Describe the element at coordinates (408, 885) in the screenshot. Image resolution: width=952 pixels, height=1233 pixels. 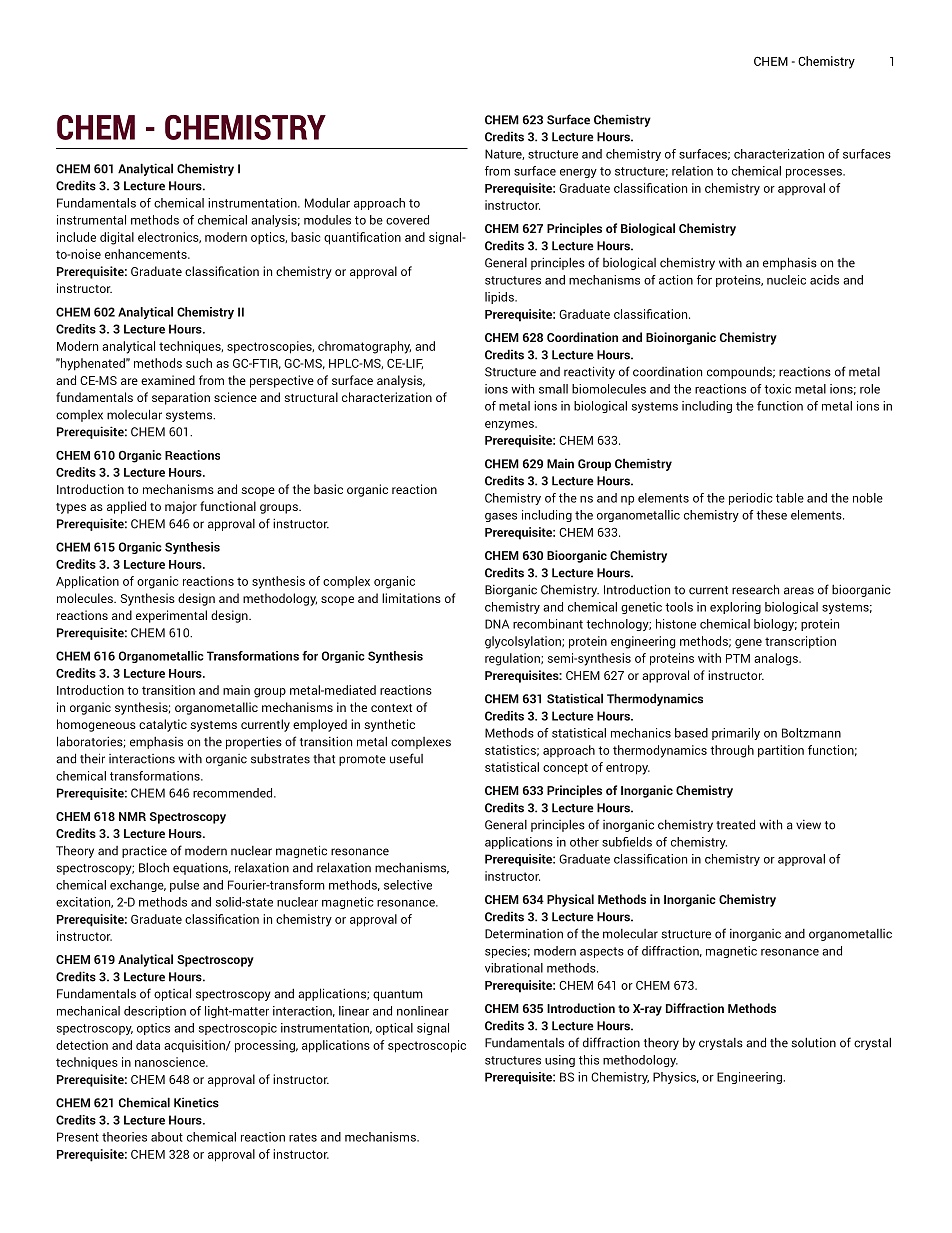
I see `selective` at that location.
